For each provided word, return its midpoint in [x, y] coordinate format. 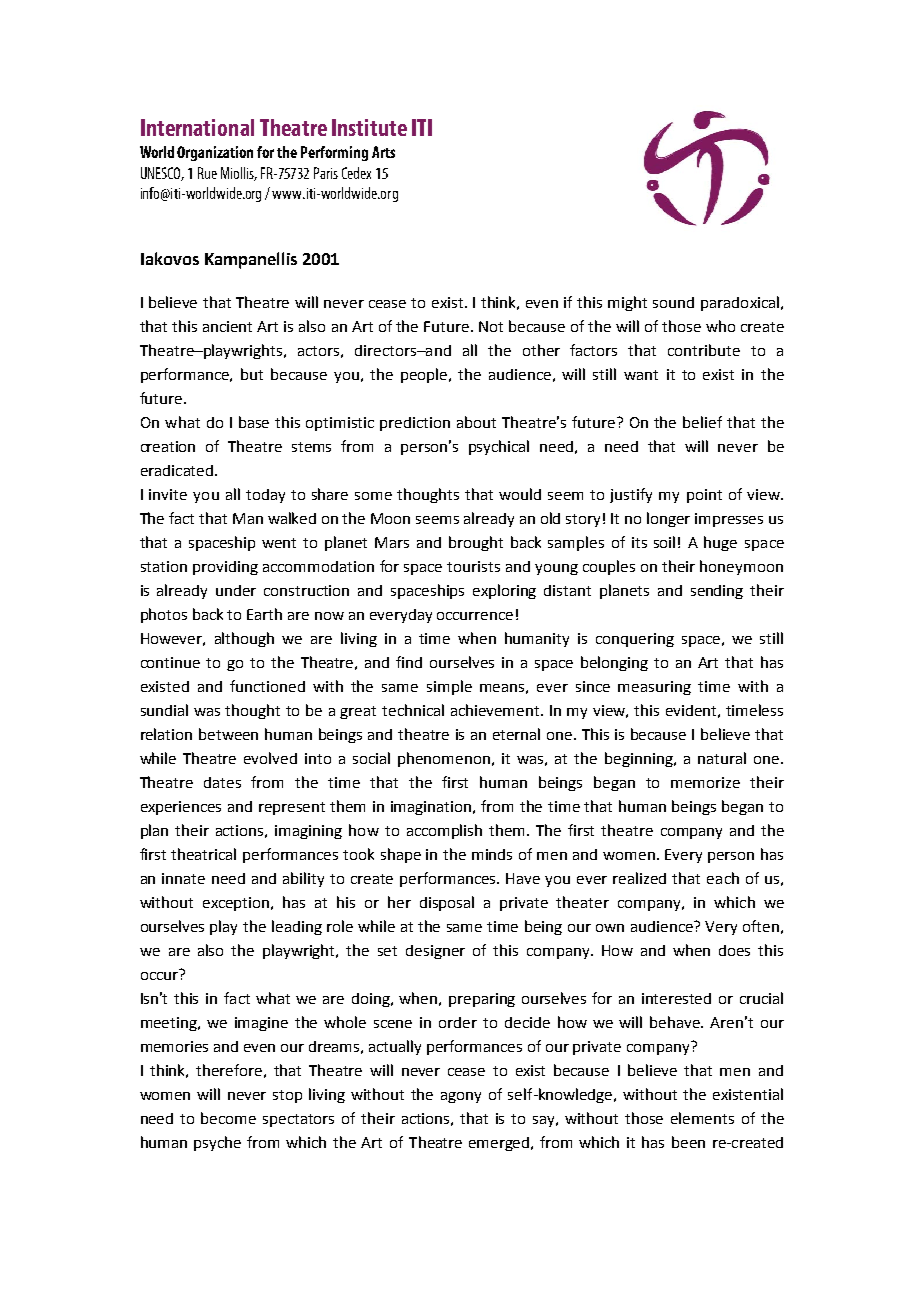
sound [673, 302]
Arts [383, 152]
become [228, 1118]
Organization [215, 153]
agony [461, 1097]
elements [702, 1118]
